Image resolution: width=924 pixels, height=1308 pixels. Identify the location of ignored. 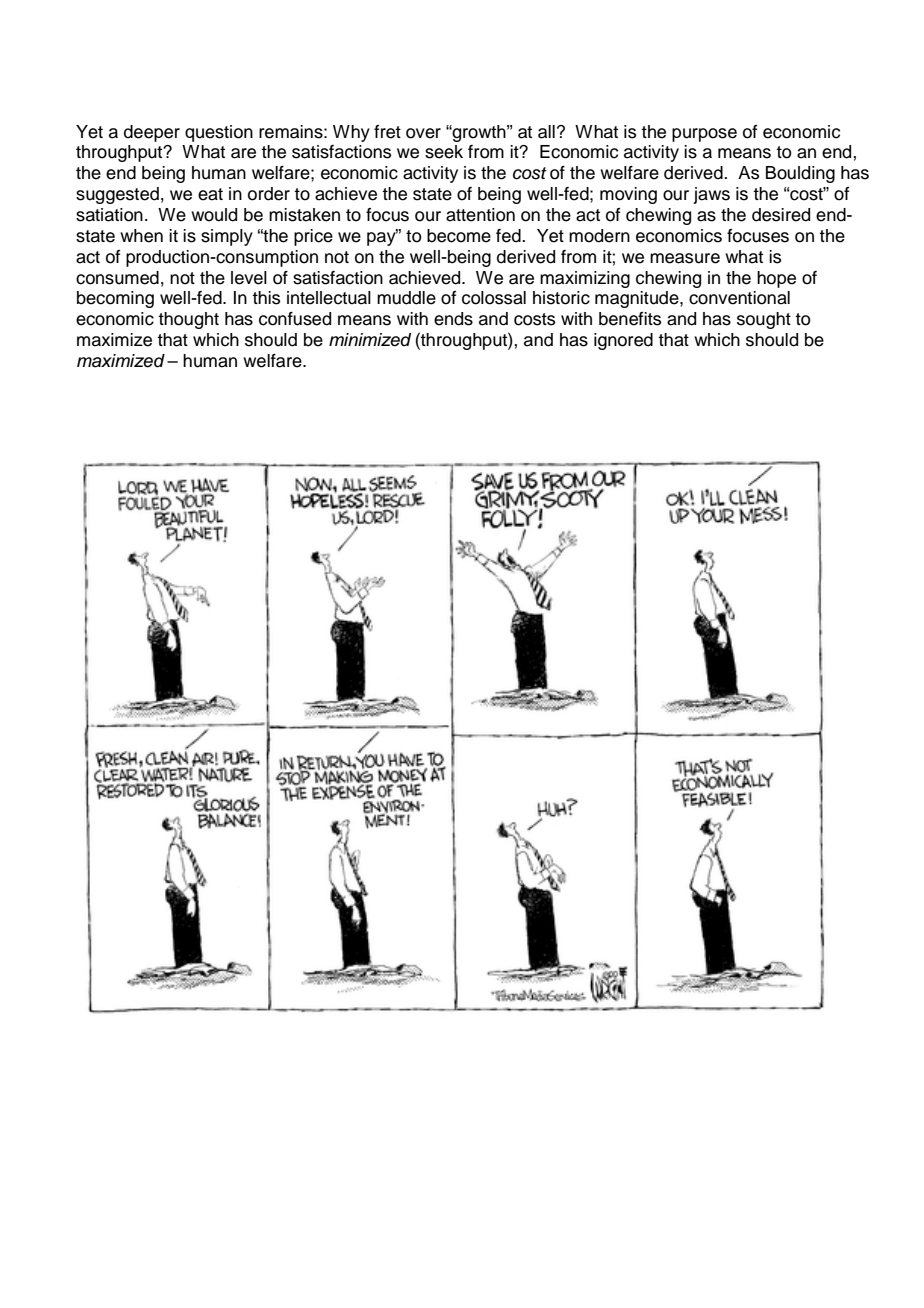
(623, 341).
